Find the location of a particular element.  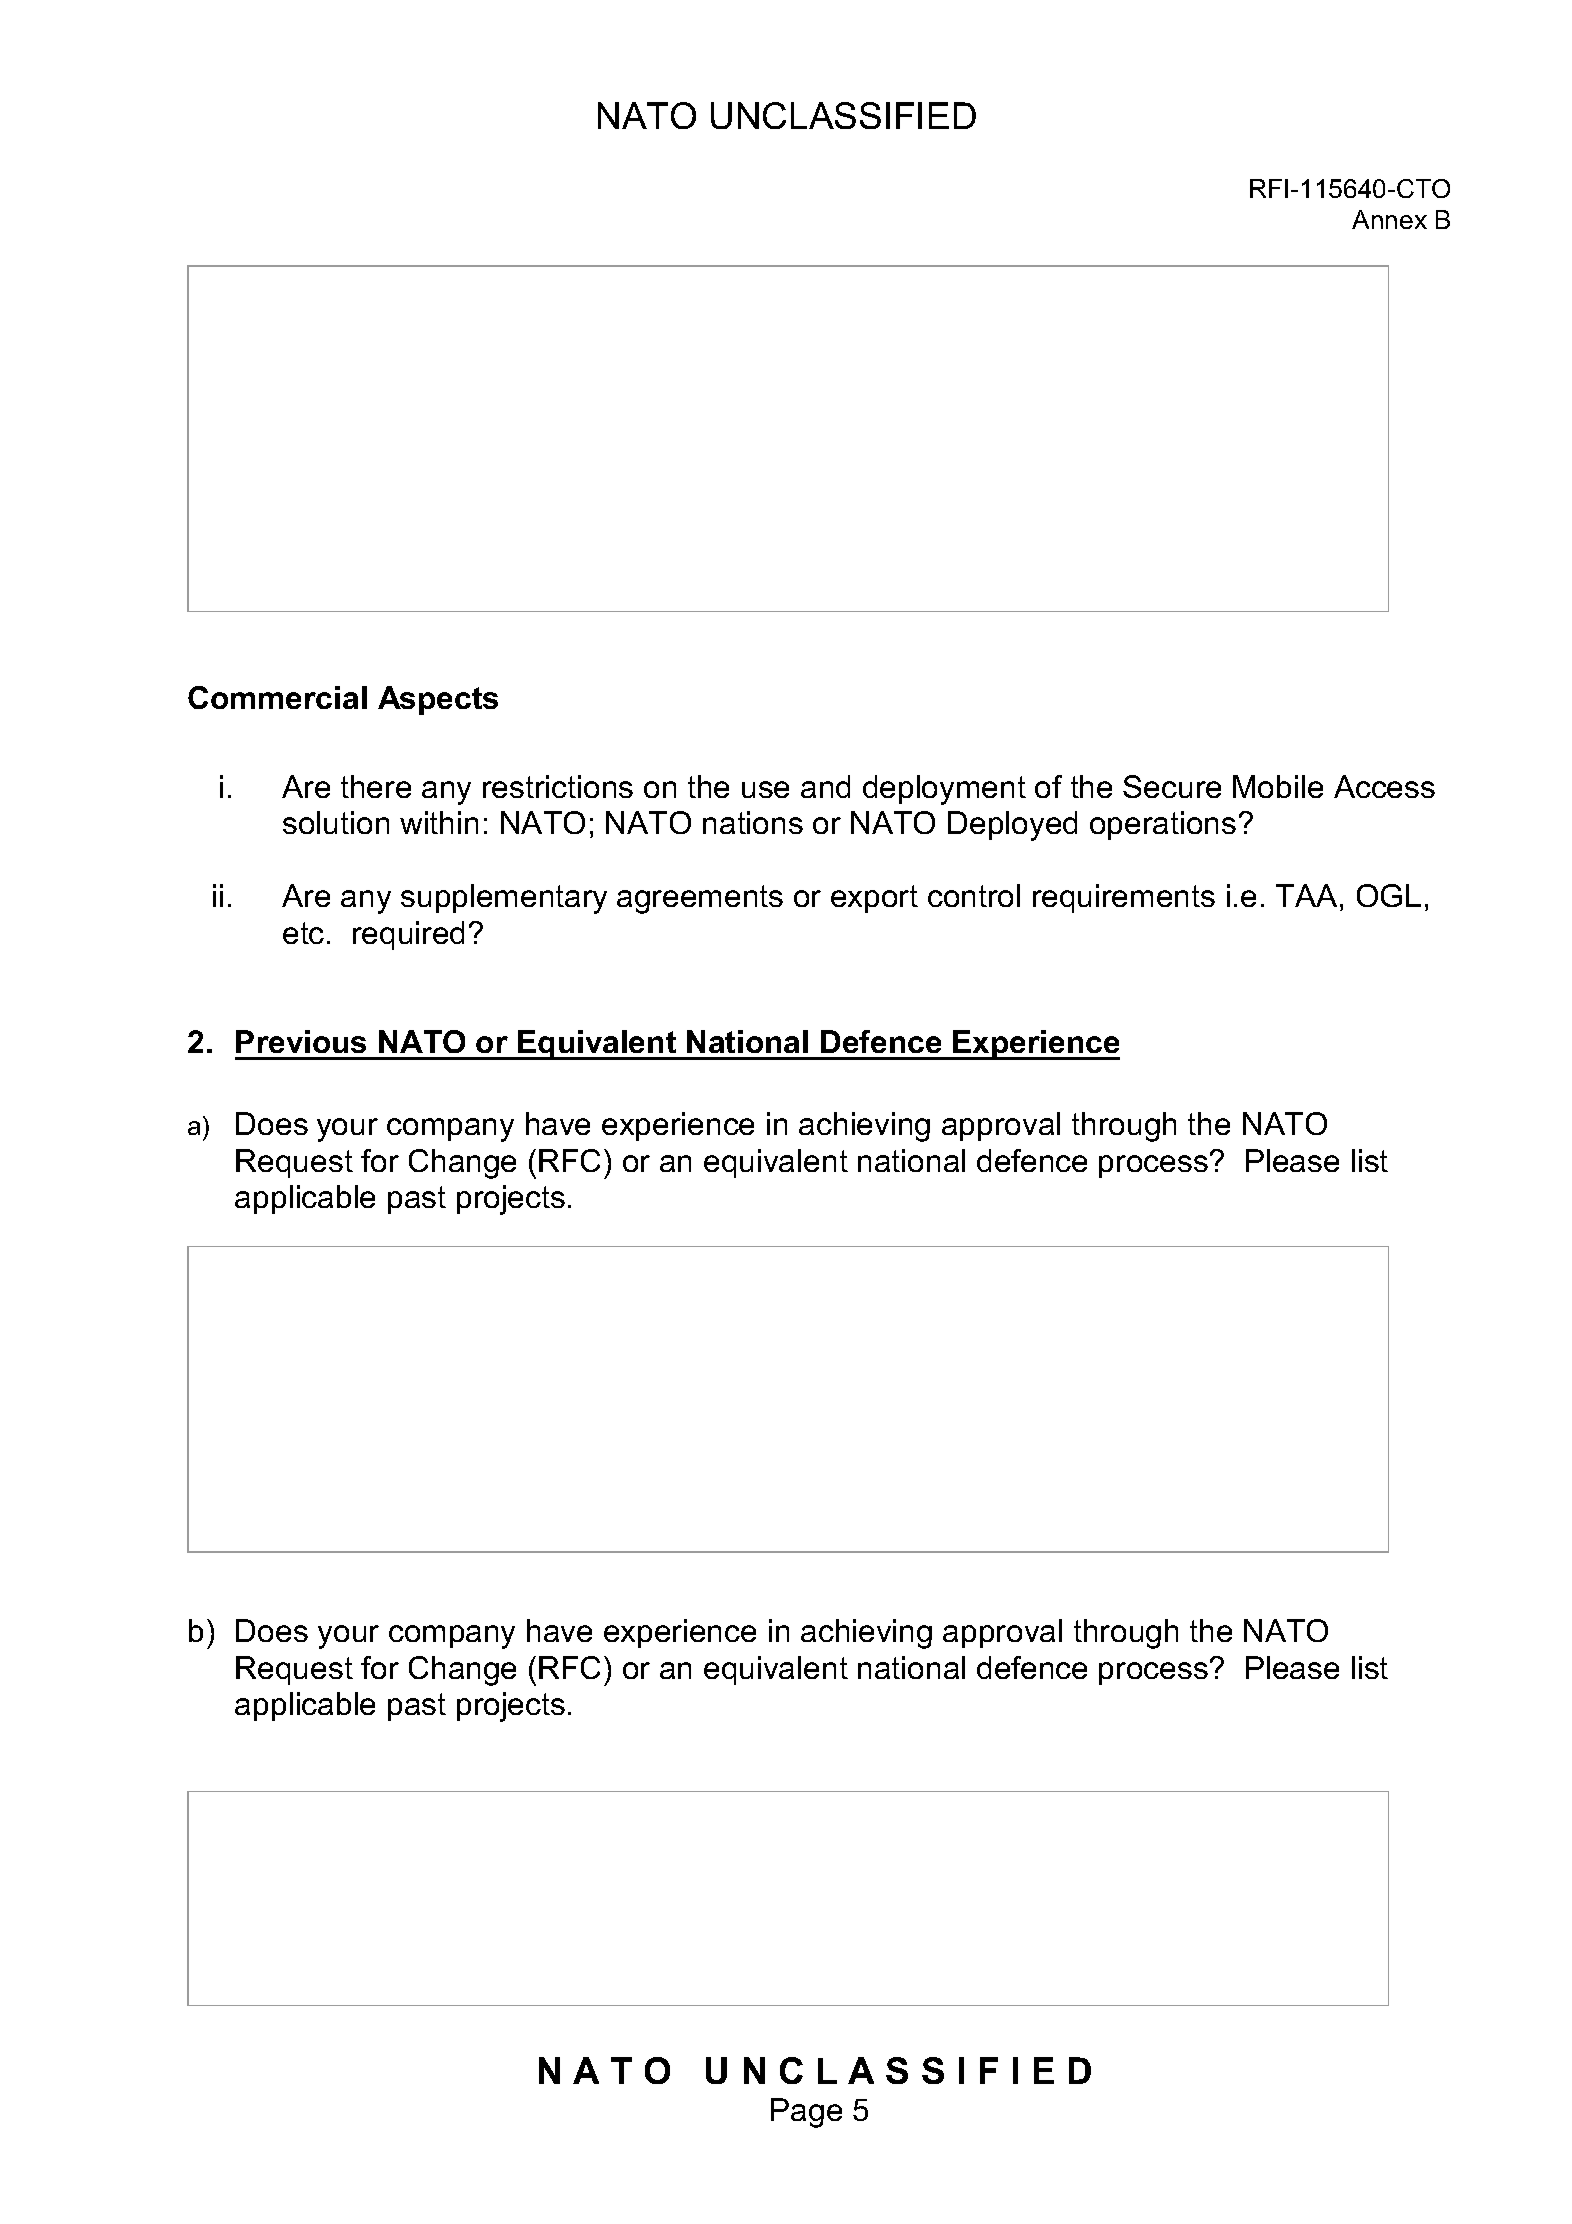

Previous is located at coordinates (301, 1041).
